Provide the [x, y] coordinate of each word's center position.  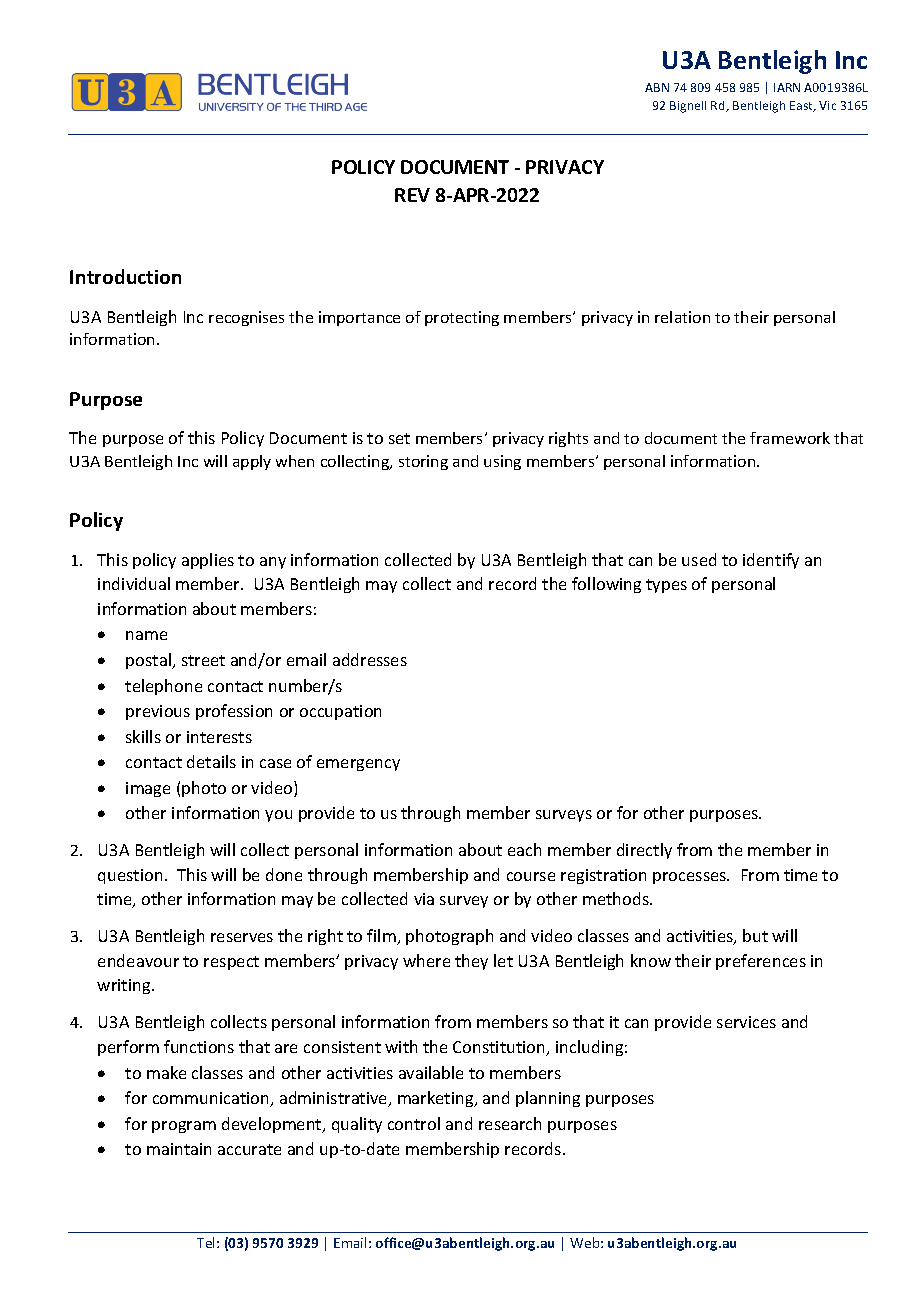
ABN [657, 87]
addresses [370, 659]
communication [212, 1099]
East [802, 106]
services [746, 1022]
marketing [437, 1099]
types [666, 586]
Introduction [125, 276]
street [203, 660]
